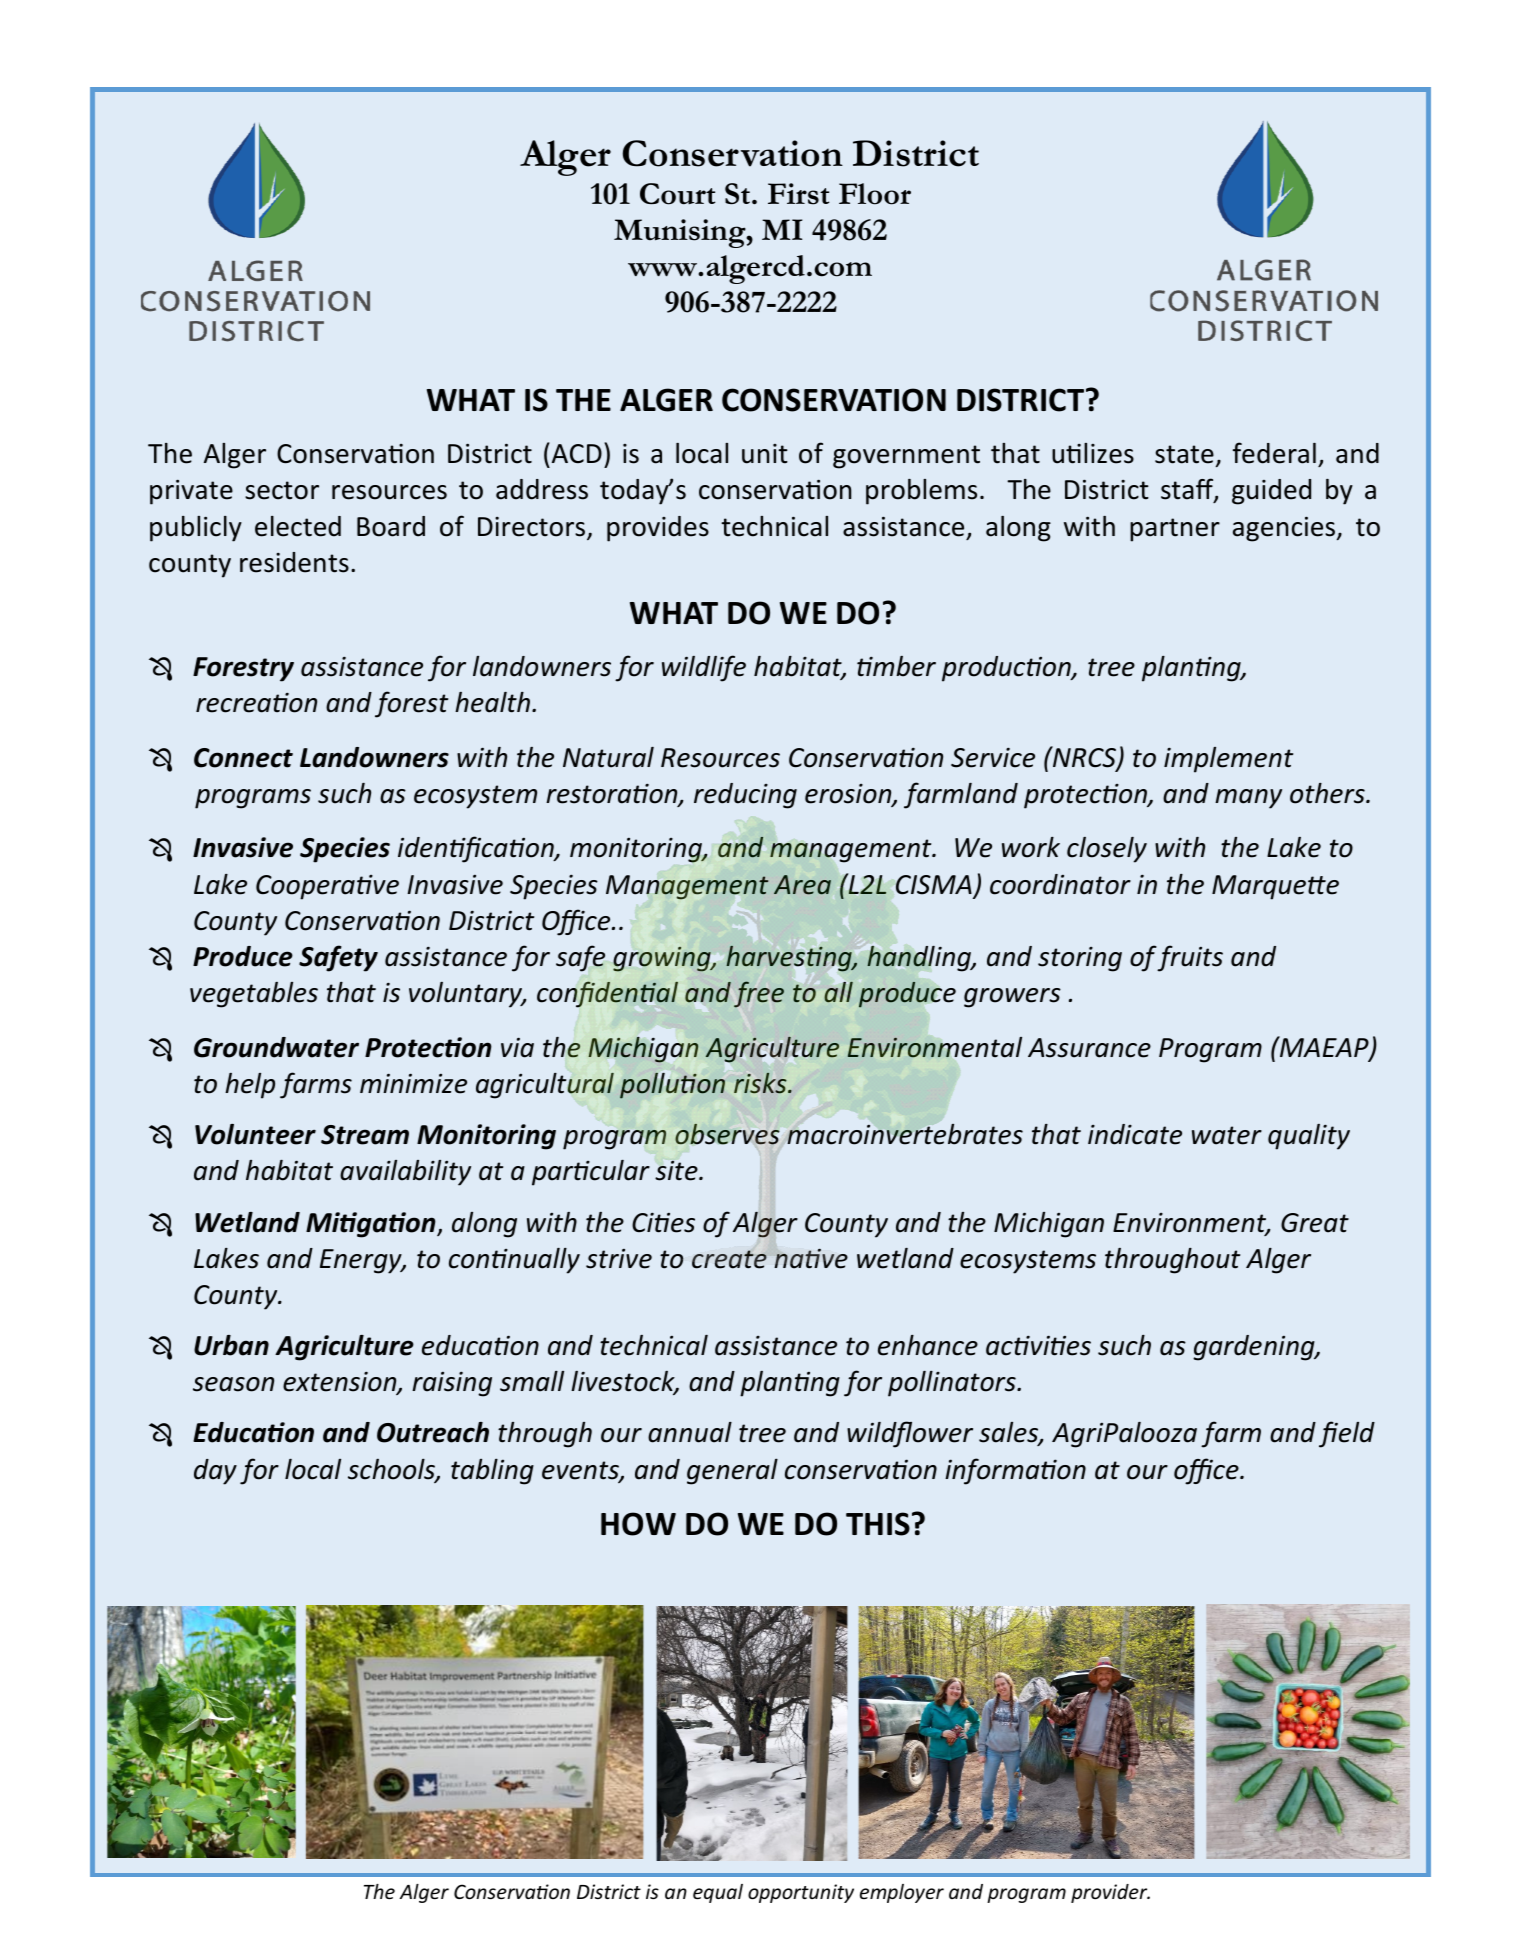  Describe the element at coordinates (798, 194) in the screenshot. I see `First` at that location.
